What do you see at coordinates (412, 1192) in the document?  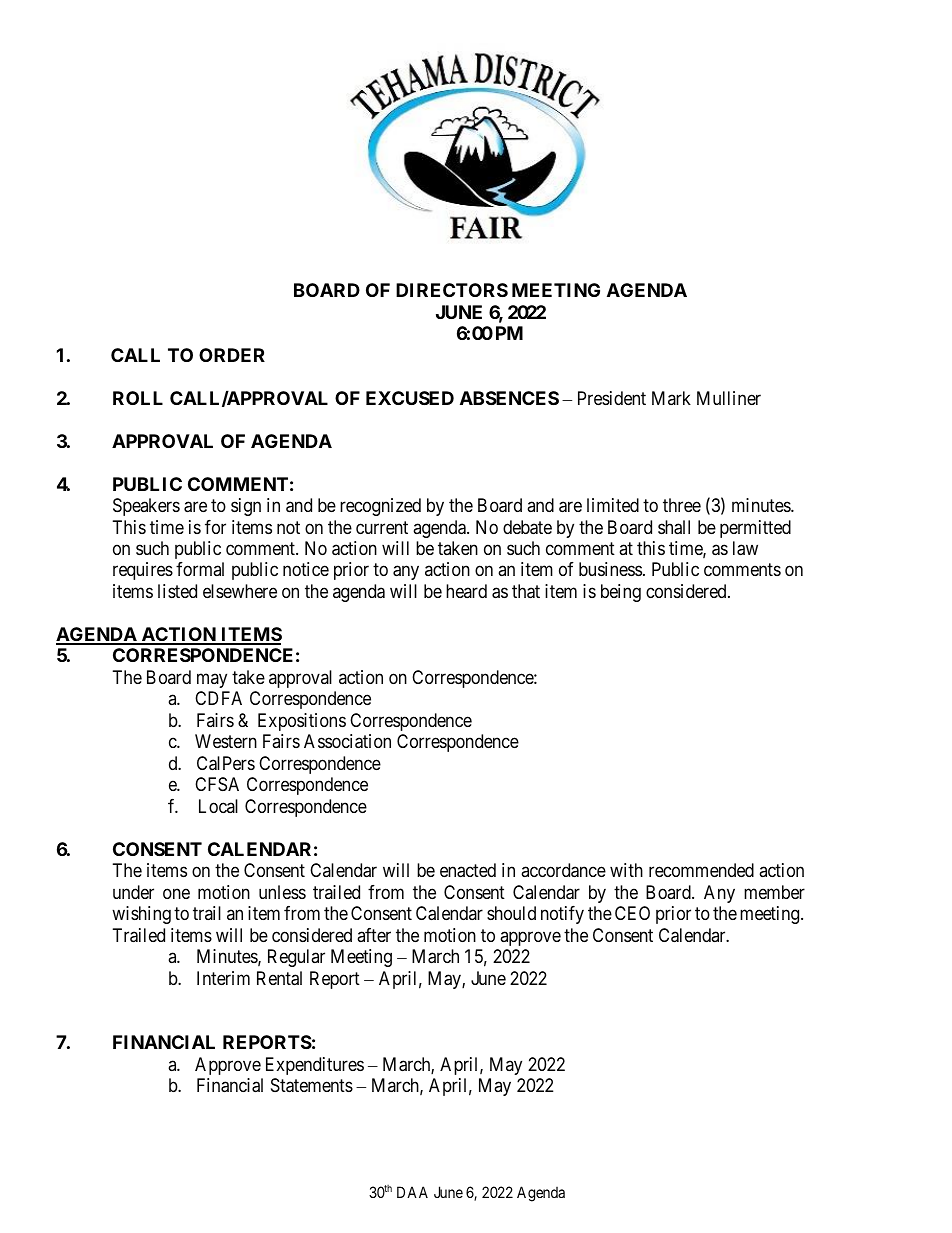 I see `DAA` at bounding box center [412, 1192].
